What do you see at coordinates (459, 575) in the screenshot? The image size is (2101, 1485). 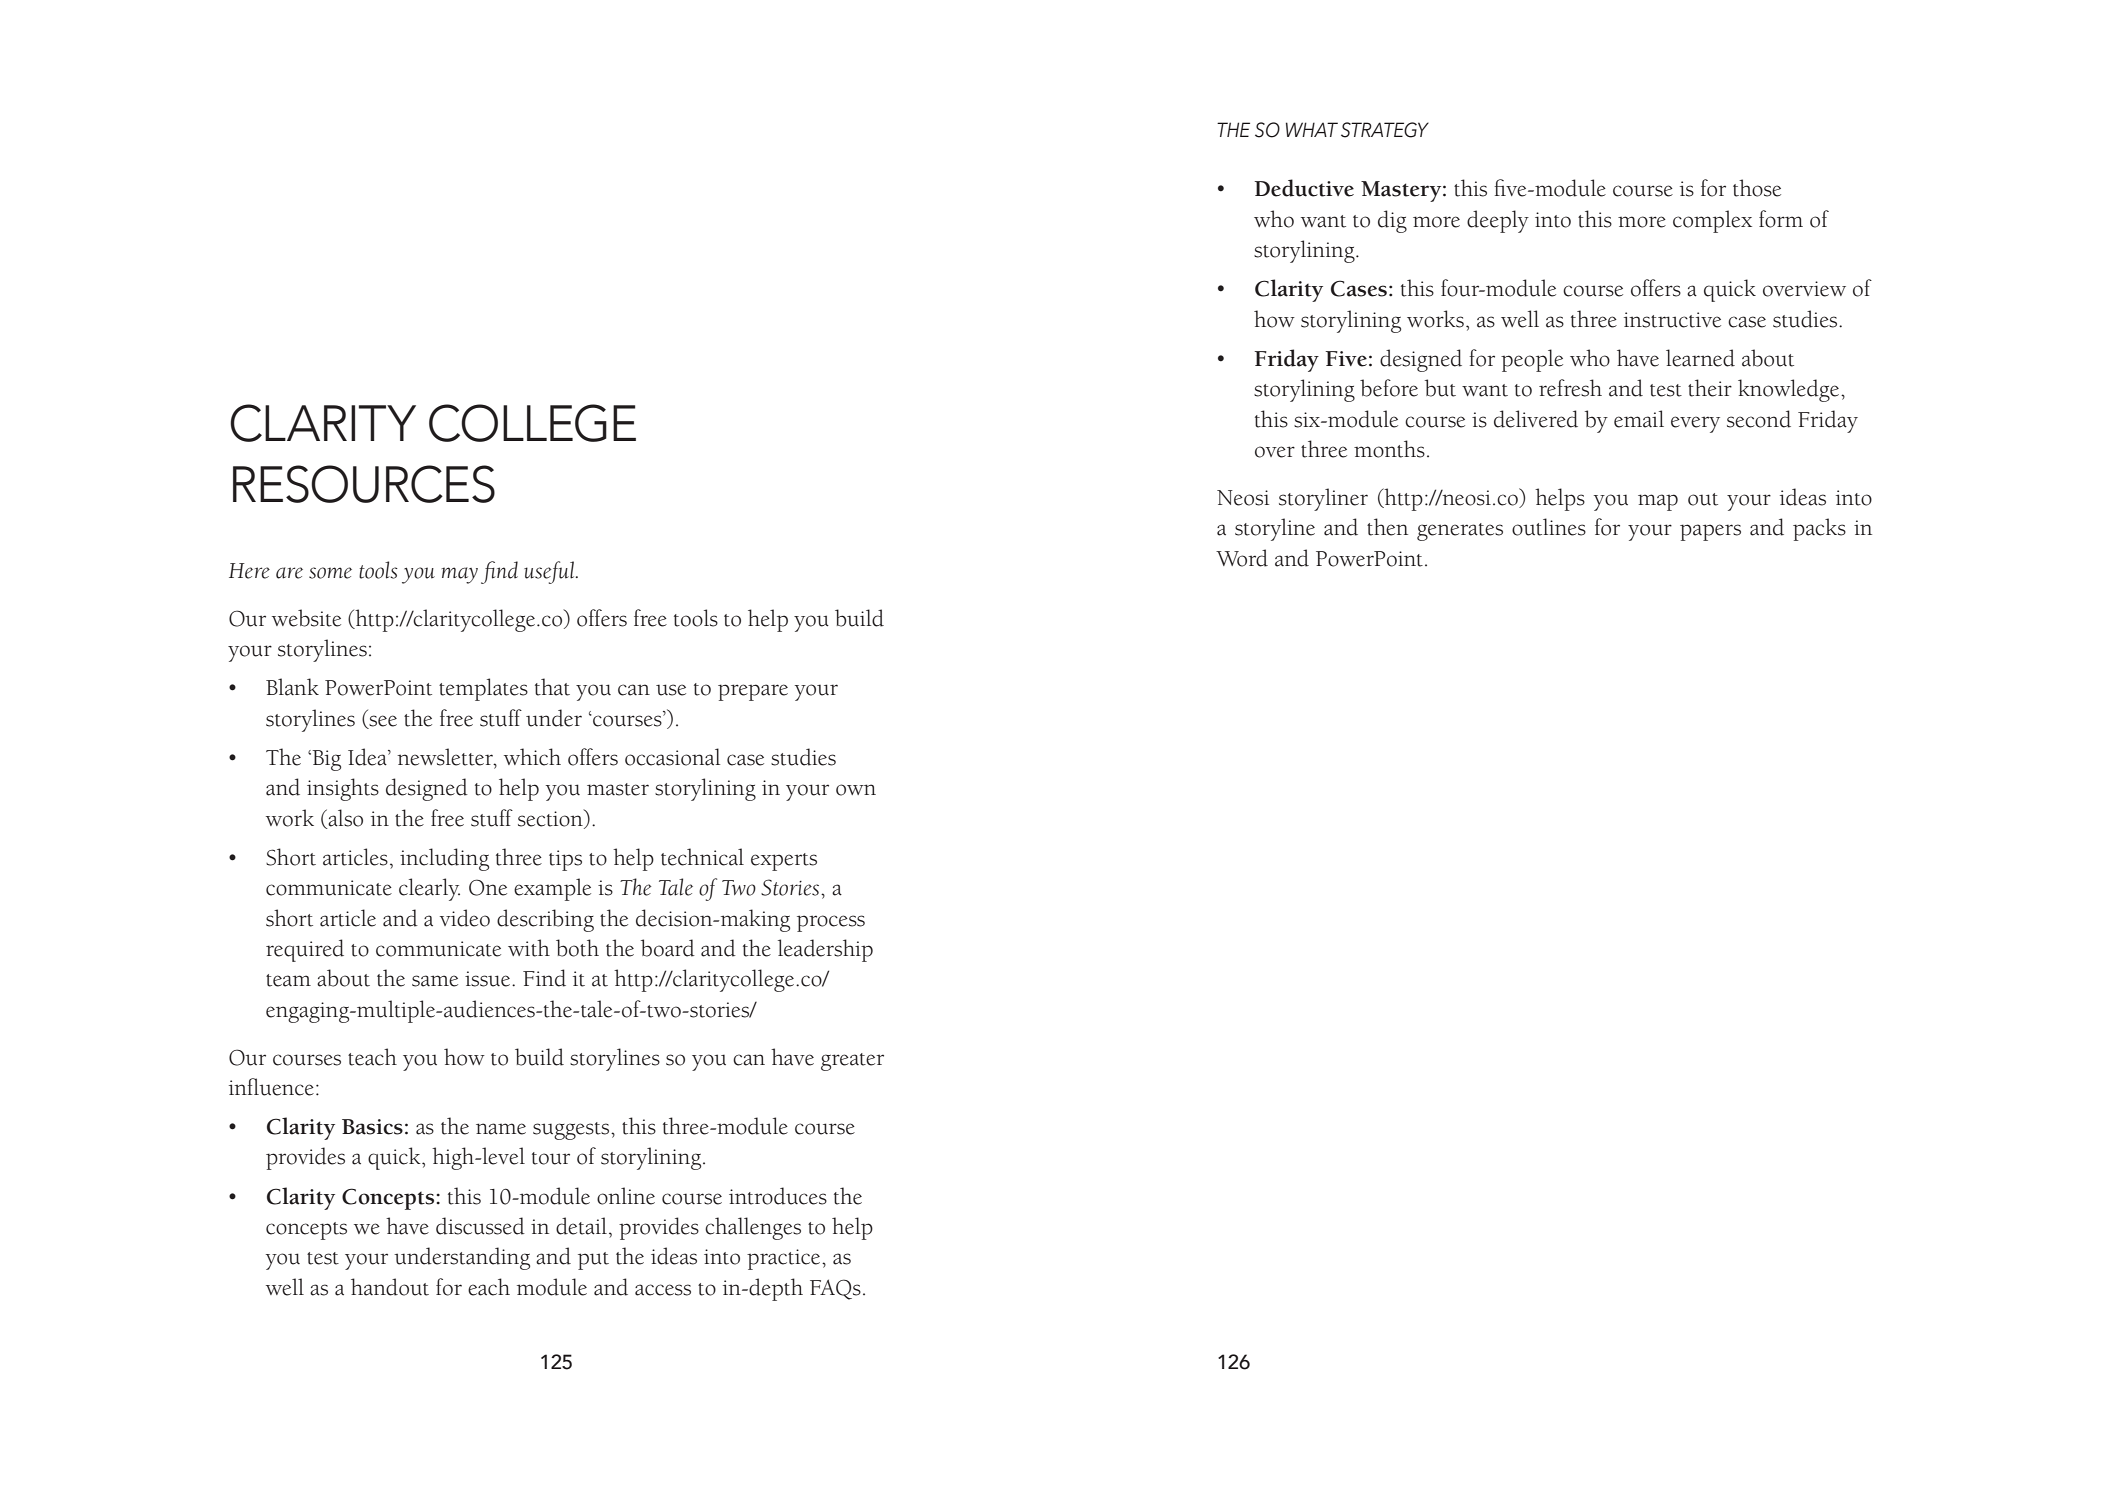 I see `may` at bounding box center [459, 575].
